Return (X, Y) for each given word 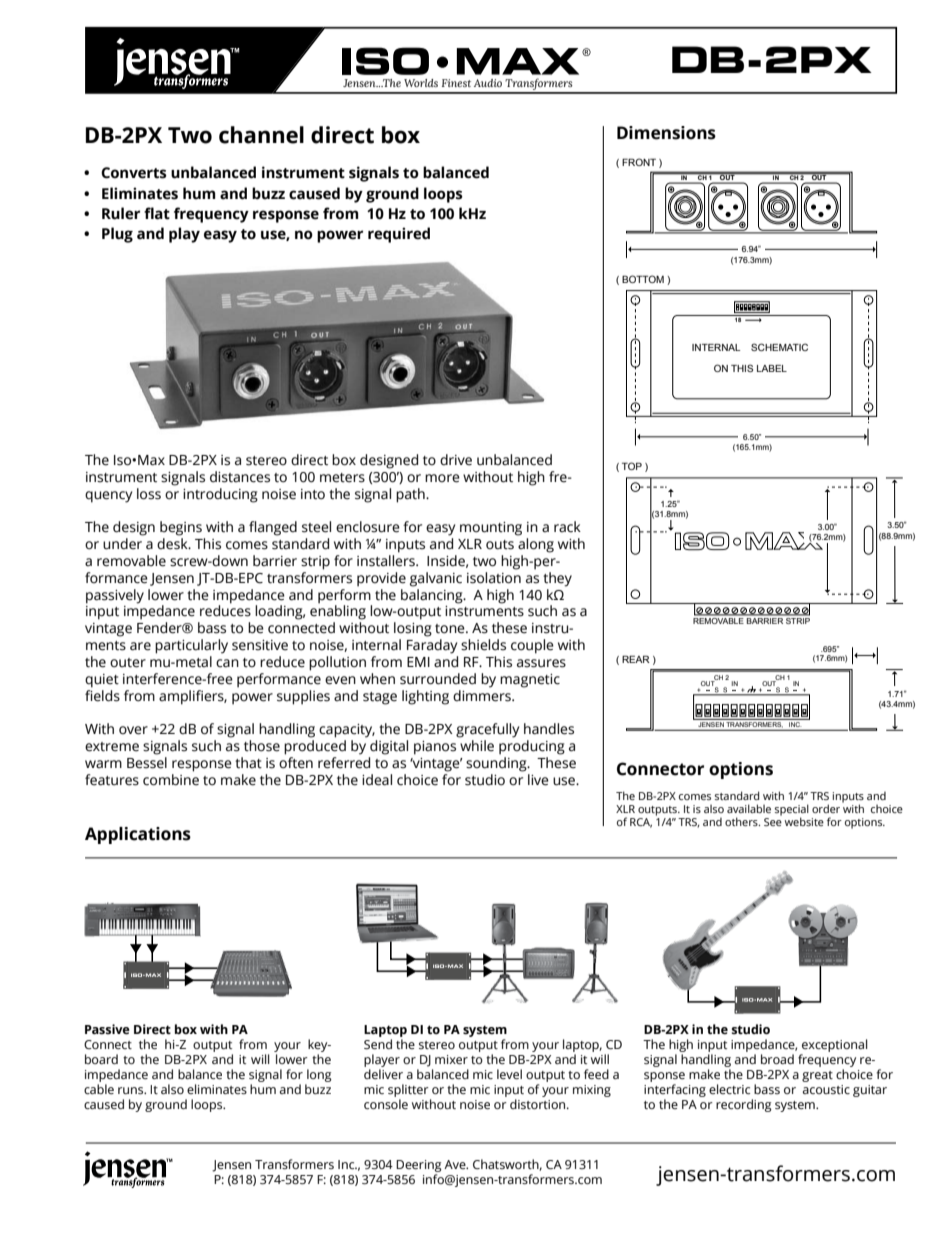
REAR (636, 659)
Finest (456, 83)
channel (261, 135)
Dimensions (666, 133)
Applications (138, 835)
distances (240, 477)
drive (456, 460)
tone (451, 629)
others (742, 821)
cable (99, 1089)
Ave (456, 1164)
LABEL (772, 368)
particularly (191, 646)
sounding (497, 763)
